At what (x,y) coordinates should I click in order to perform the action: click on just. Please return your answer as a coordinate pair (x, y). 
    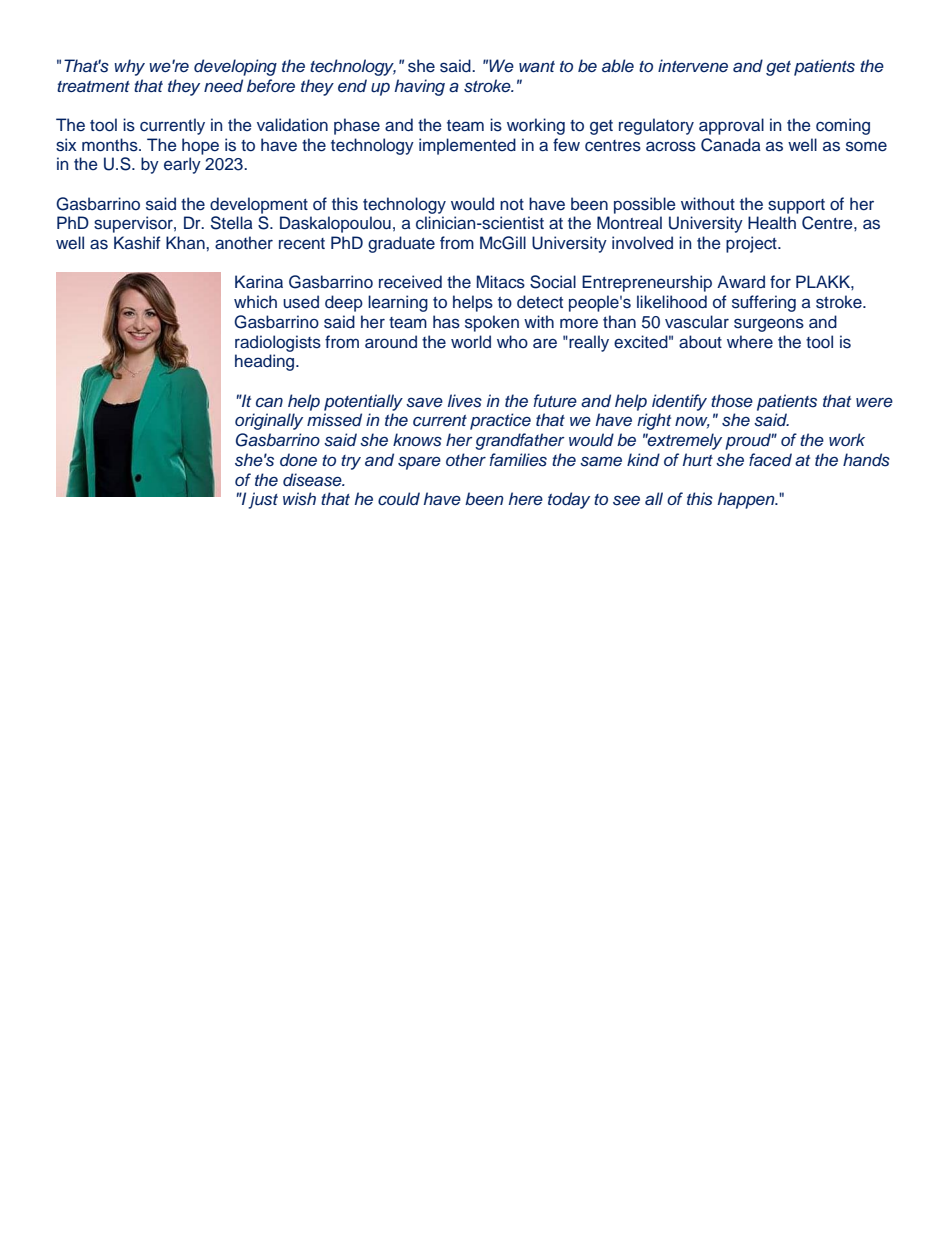
    Looking at the image, I should click on (263, 500).
